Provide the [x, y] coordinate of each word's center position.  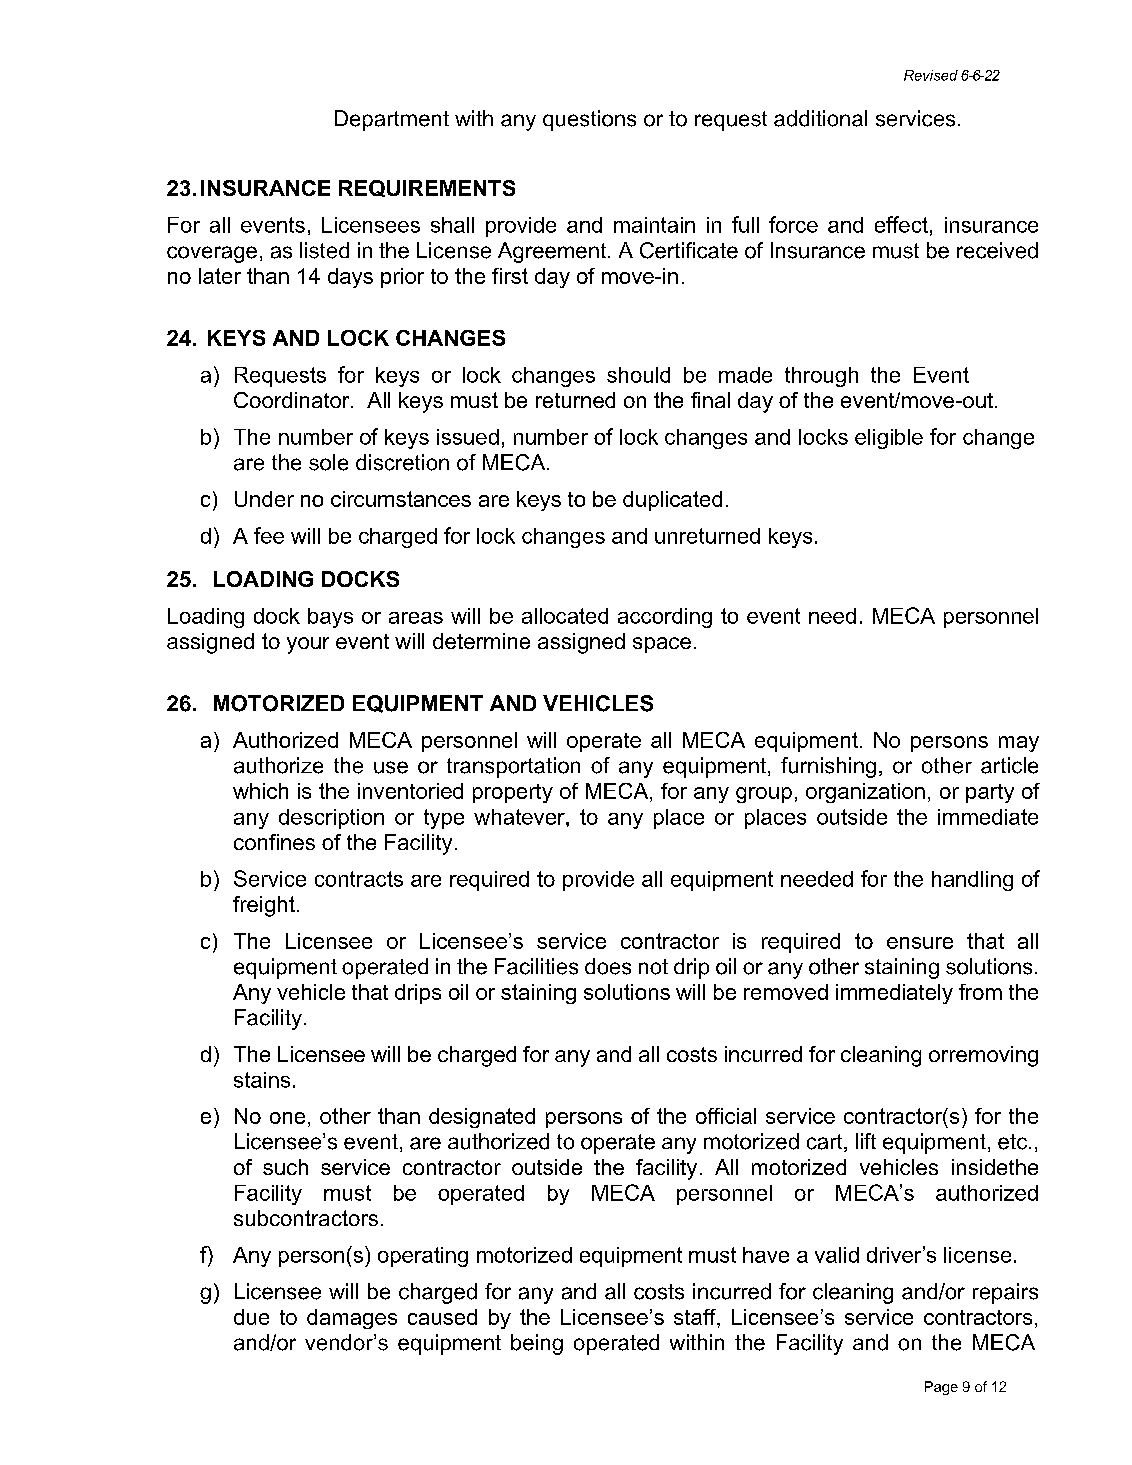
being [537, 1344]
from [980, 992]
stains [262, 1080]
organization [865, 793]
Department [392, 120]
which [260, 791]
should [638, 375]
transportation [513, 767]
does [608, 966]
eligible [889, 439]
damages [352, 1319]
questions [589, 120]
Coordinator [293, 400]
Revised [931, 75]
